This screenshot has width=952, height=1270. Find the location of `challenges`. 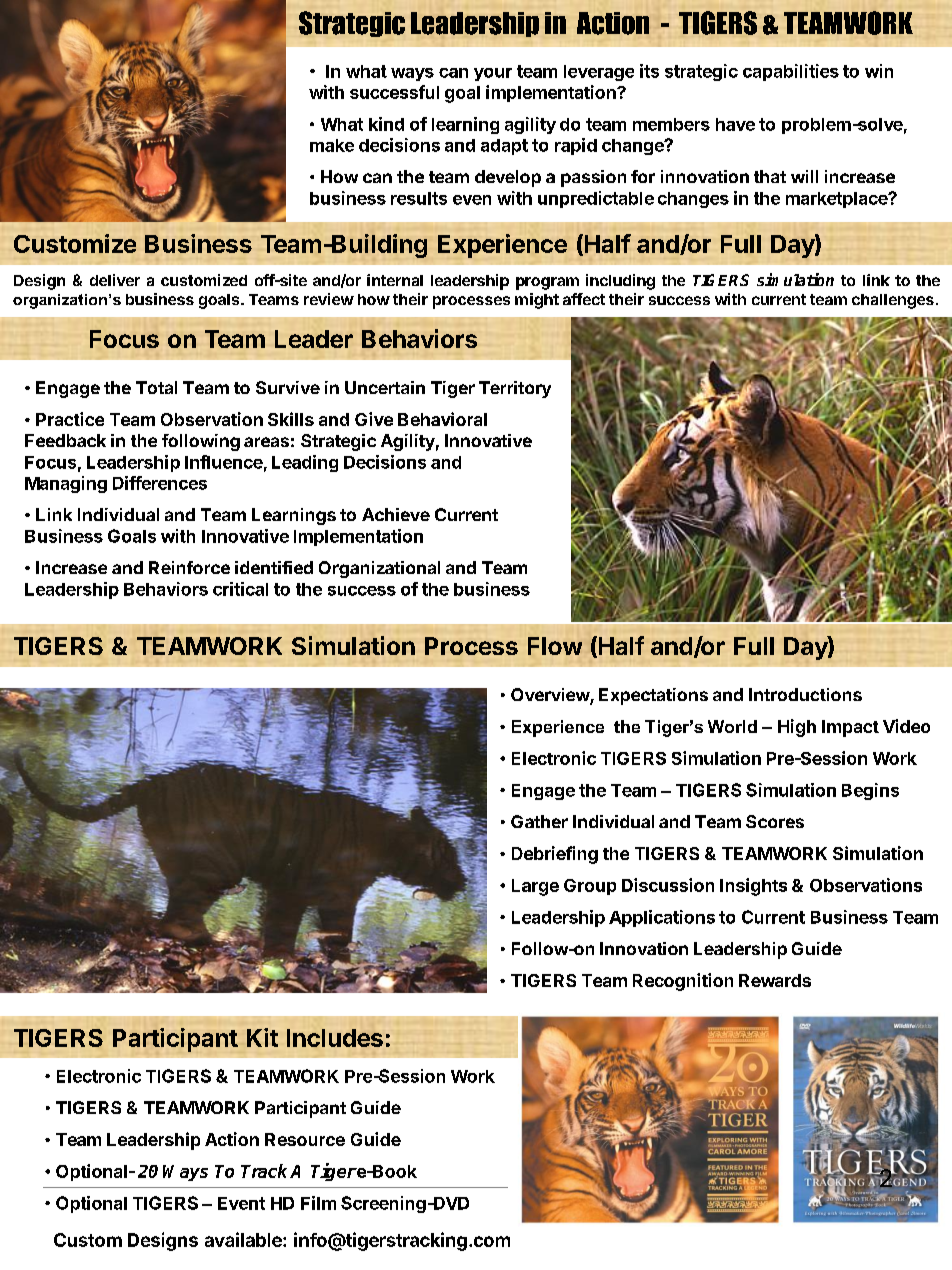

challenges is located at coordinates (893, 301).
